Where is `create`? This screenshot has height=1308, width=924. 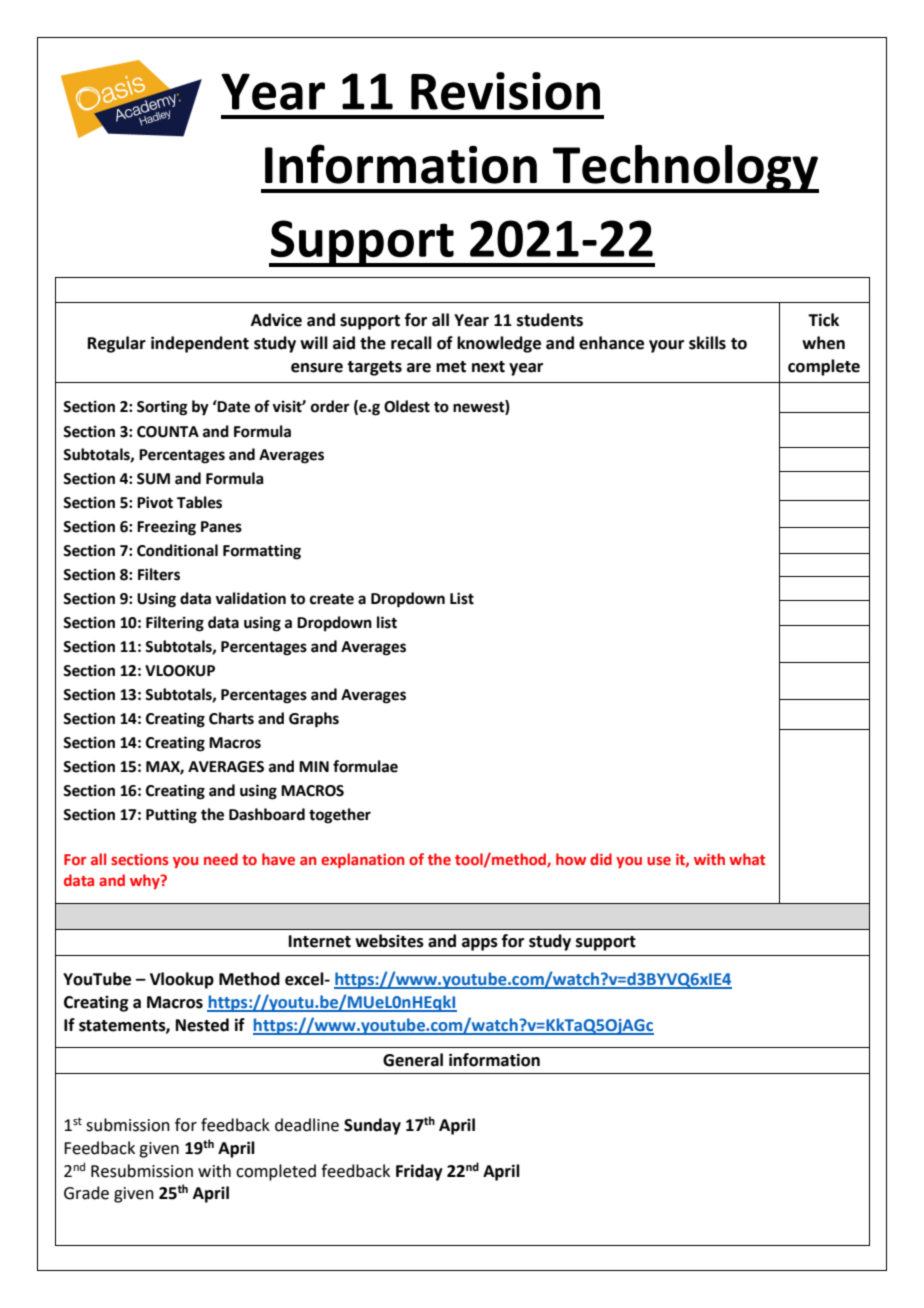 create is located at coordinates (332, 599).
